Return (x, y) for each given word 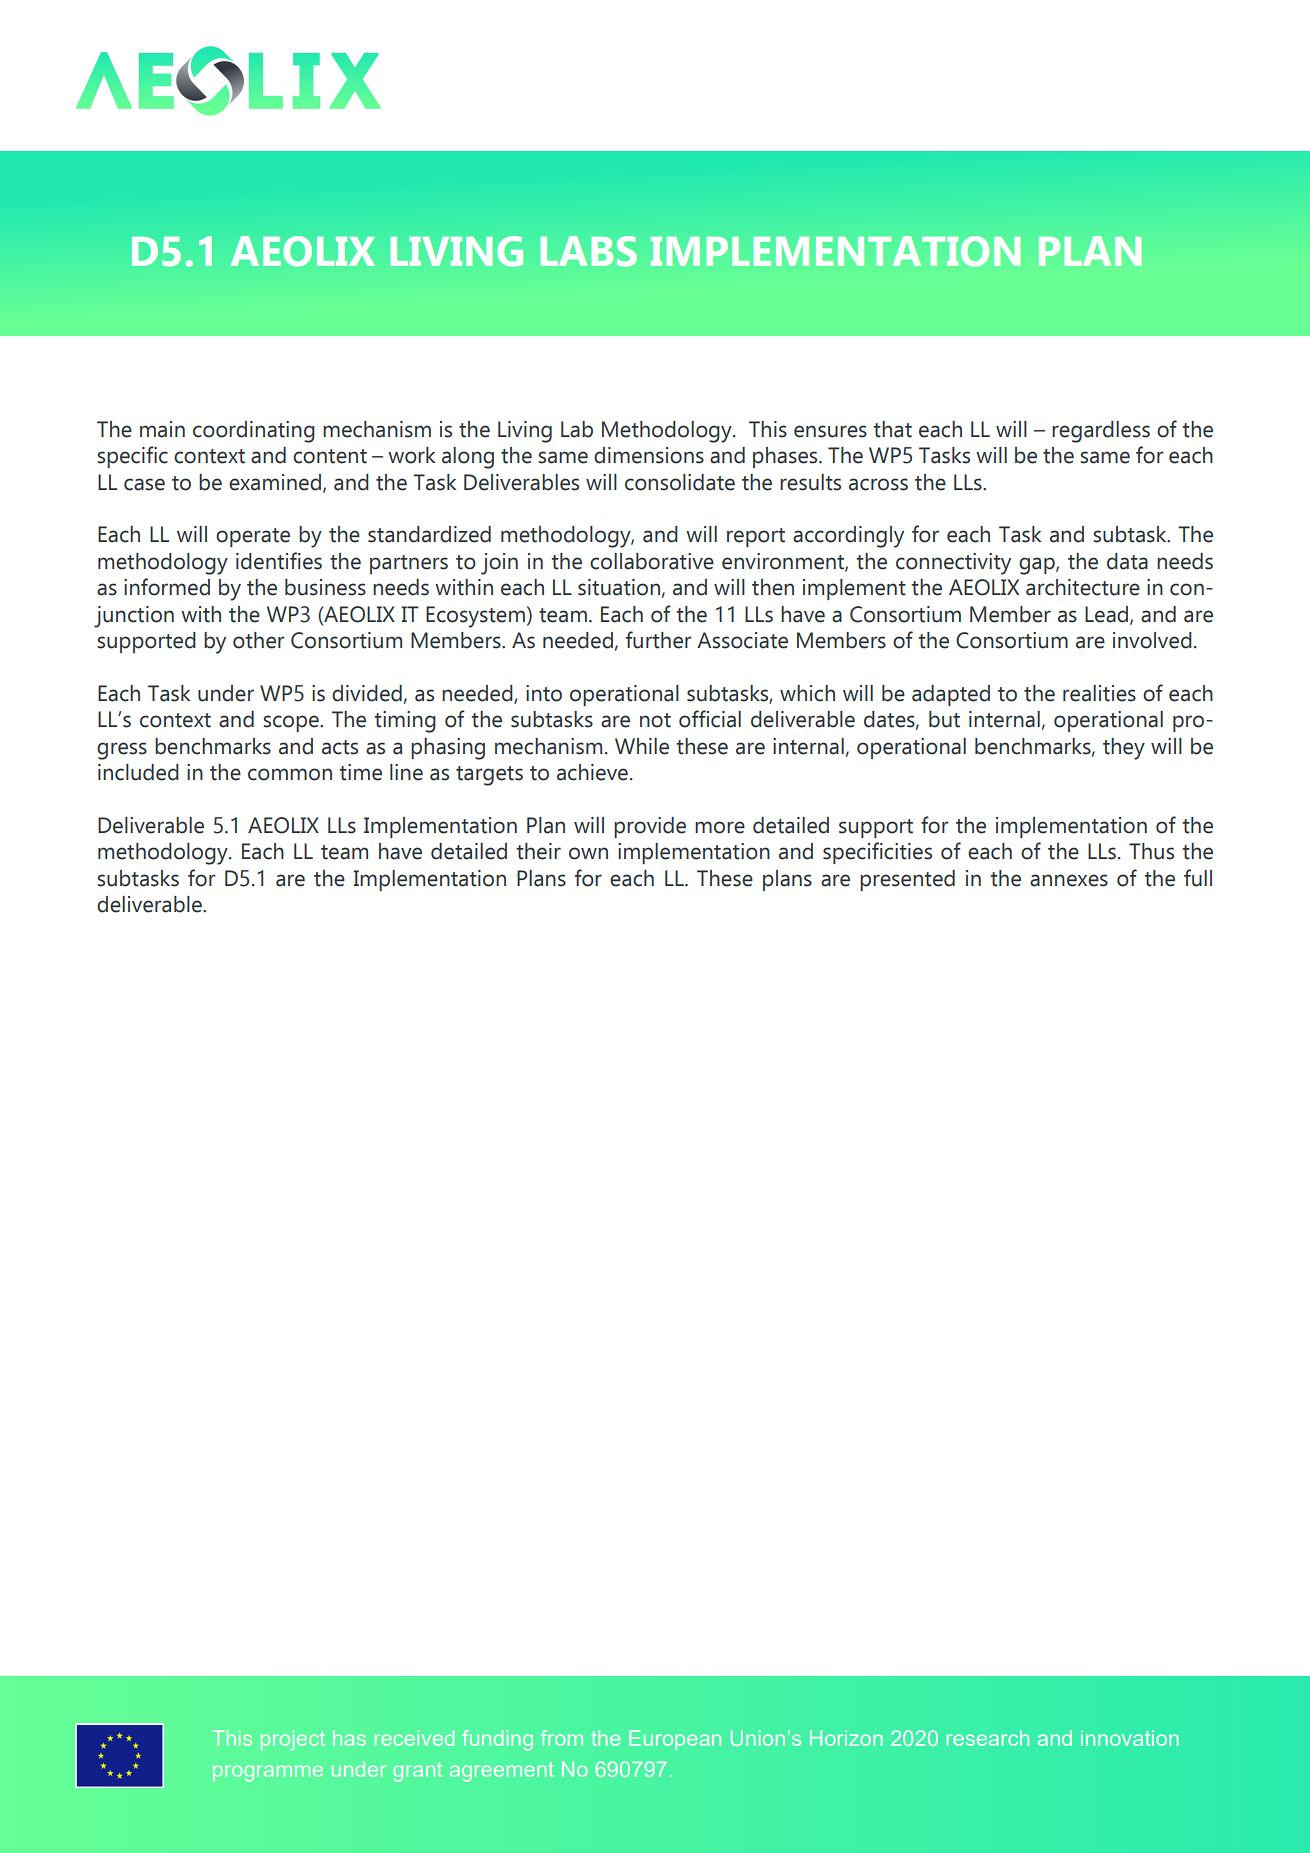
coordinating (254, 432)
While (642, 746)
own (588, 853)
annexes (1069, 880)
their (538, 851)
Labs (588, 251)
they (1124, 749)
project (293, 1740)
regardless (1101, 432)
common (290, 774)
